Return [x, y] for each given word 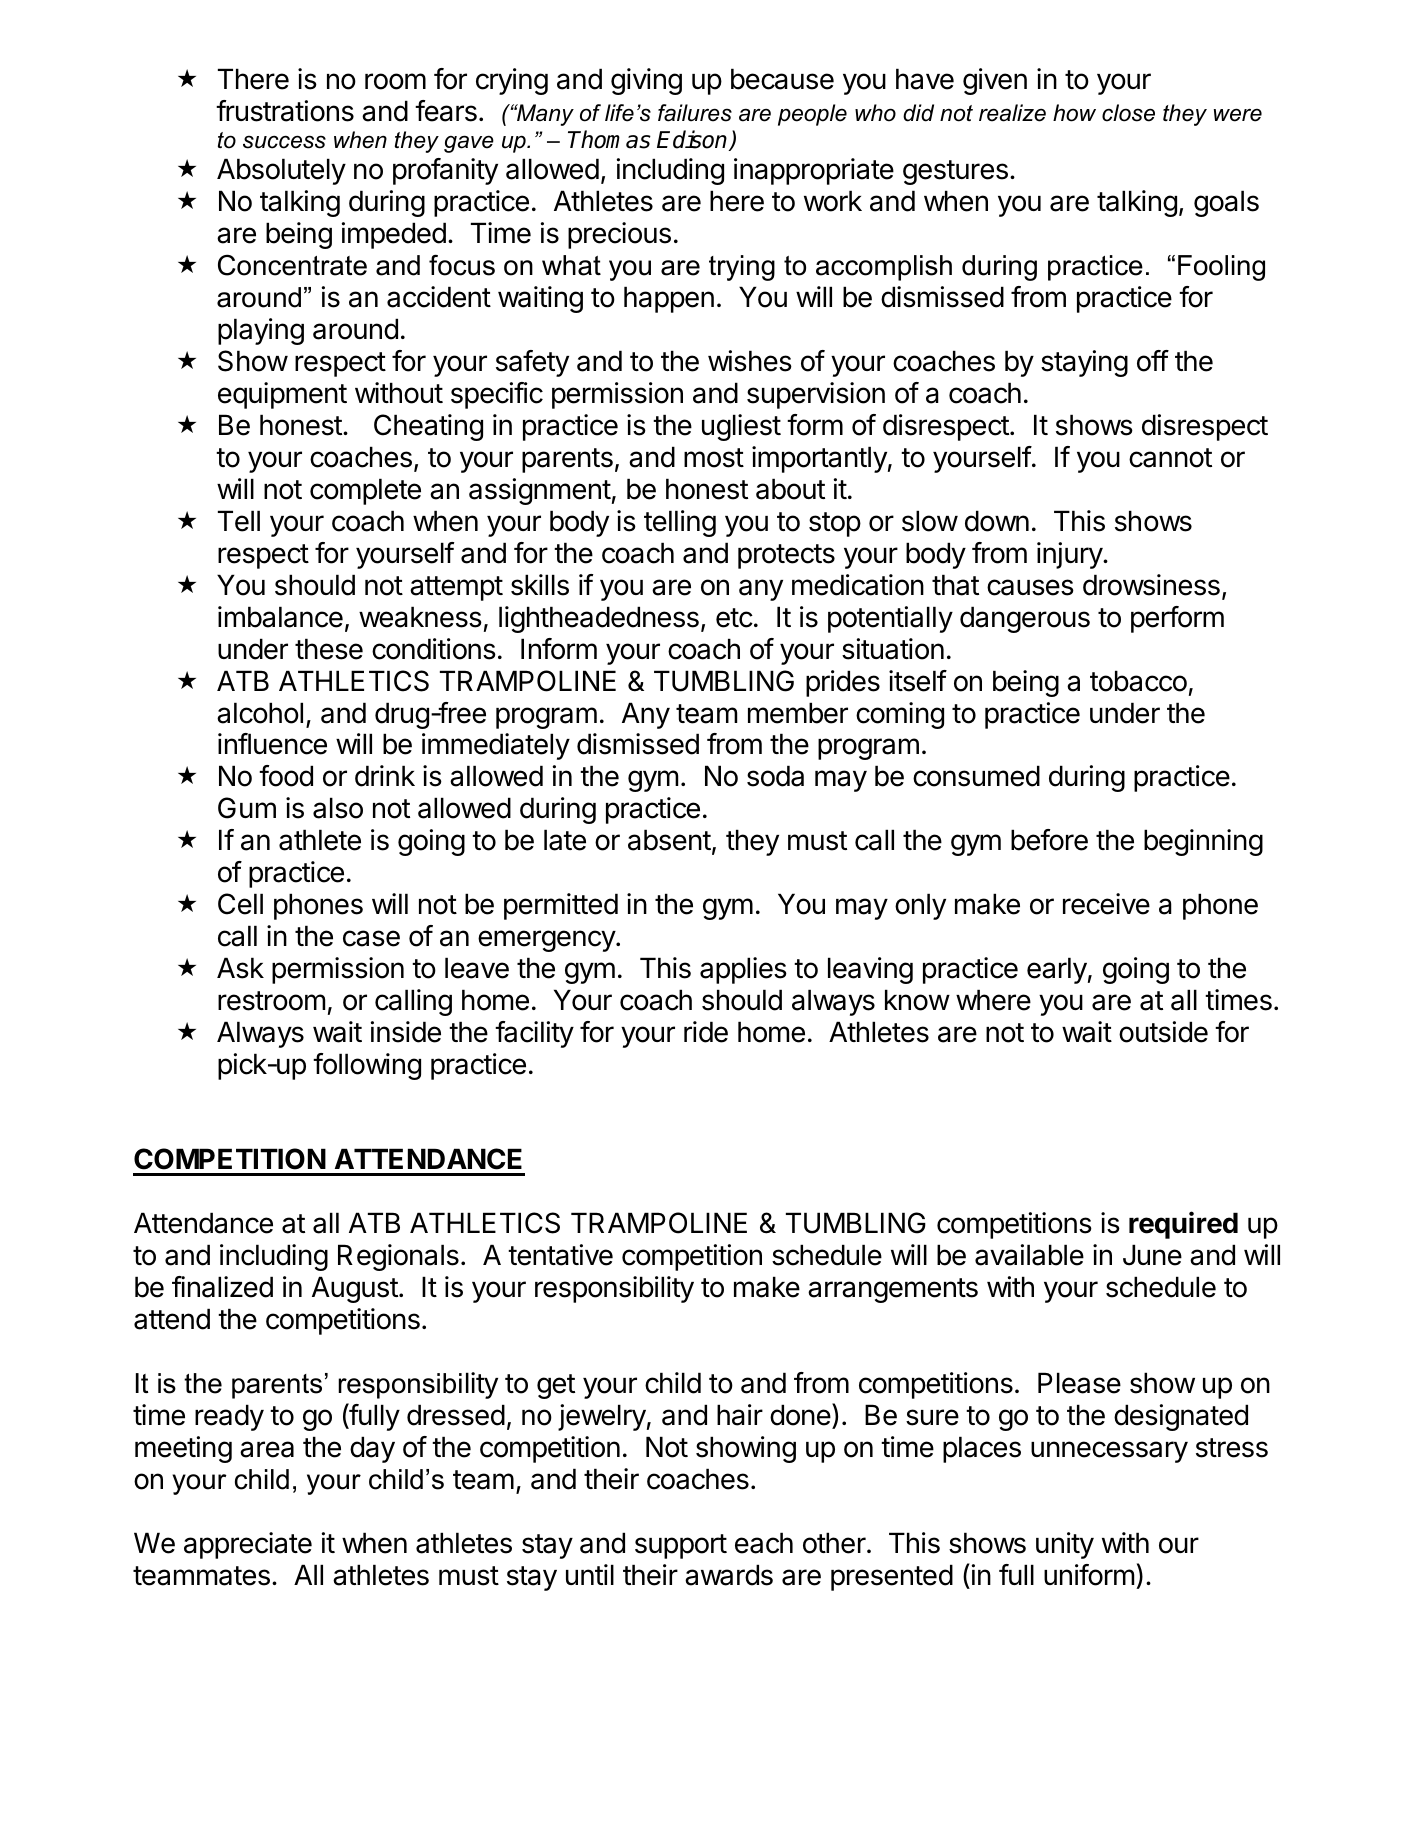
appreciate [248, 1545]
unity [1065, 1545]
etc [734, 618]
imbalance [280, 617]
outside [1163, 1032]
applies [743, 970]
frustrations [285, 111]
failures [695, 113]
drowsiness [1151, 585]
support [681, 1546]
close [1128, 113]
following [367, 1066]
